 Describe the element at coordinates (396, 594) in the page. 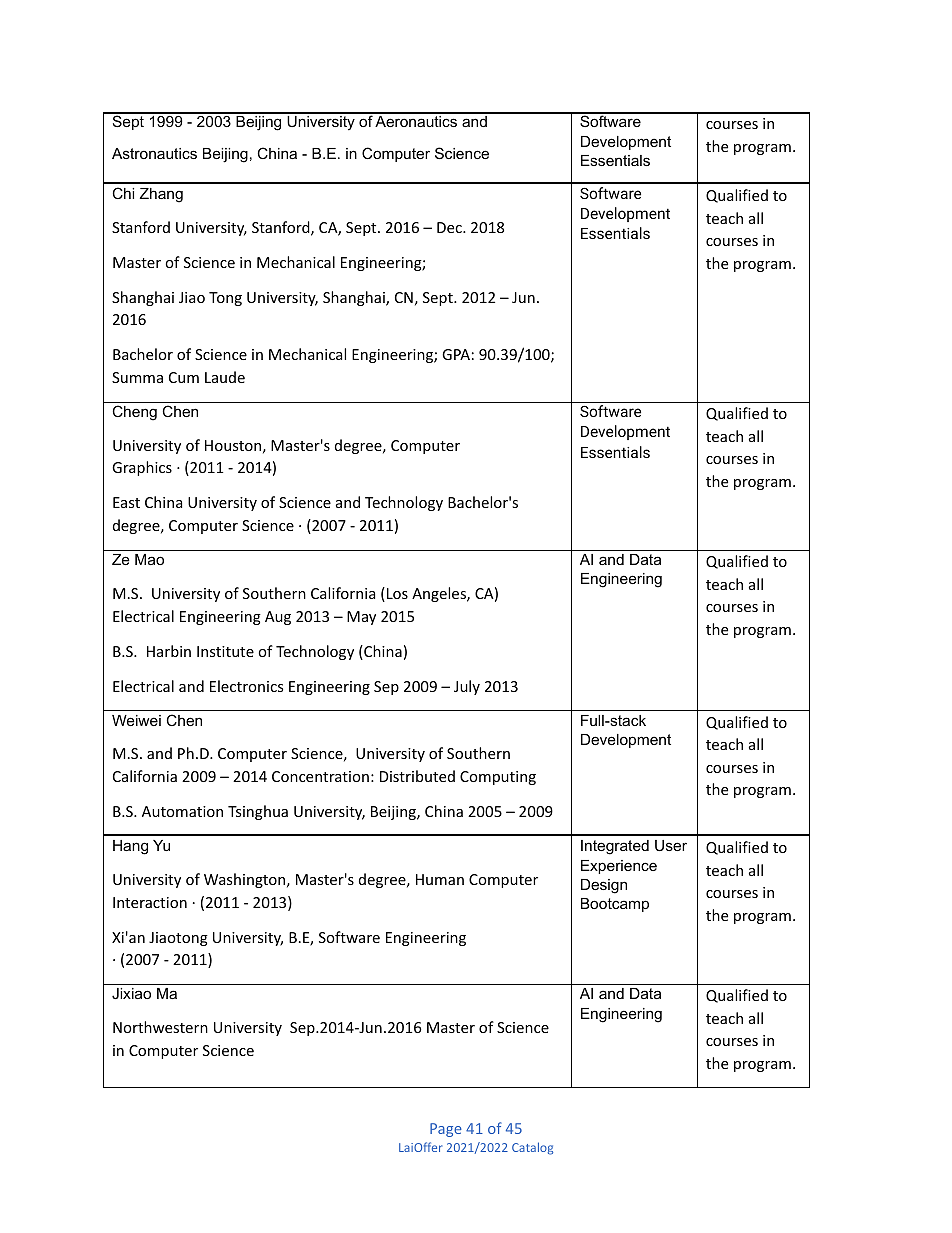

I see `Los` at that location.
